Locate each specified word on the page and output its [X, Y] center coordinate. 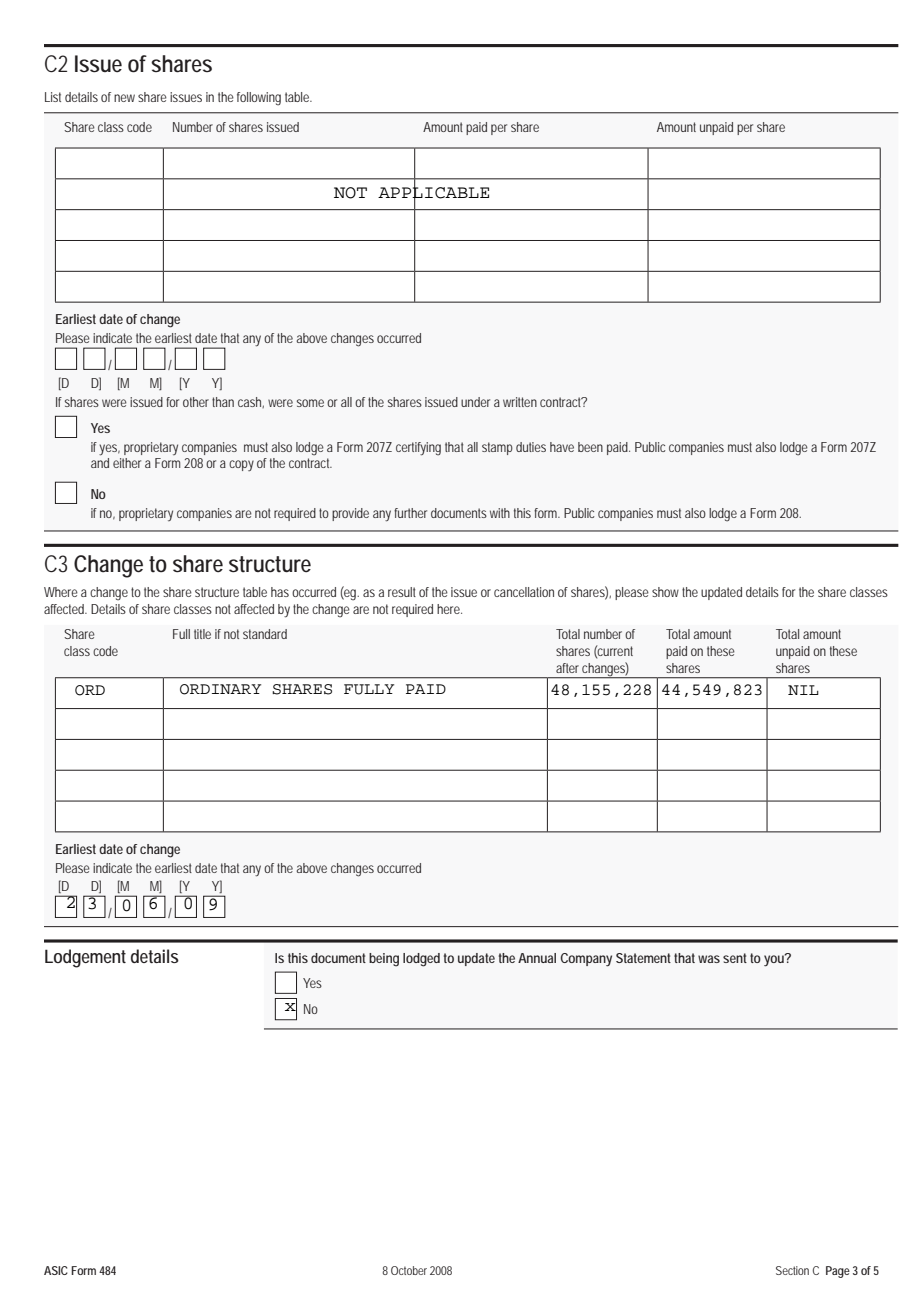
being [384, 960]
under [475, 402]
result [402, 592]
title [202, 634]
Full [181, 634]
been [590, 447]
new [124, 98]
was [709, 959]
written [520, 402]
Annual [537, 958]
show [665, 592]
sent [735, 958]
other [196, 402]
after [567, 668]
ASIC [56, 1270]
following [259, 99]
